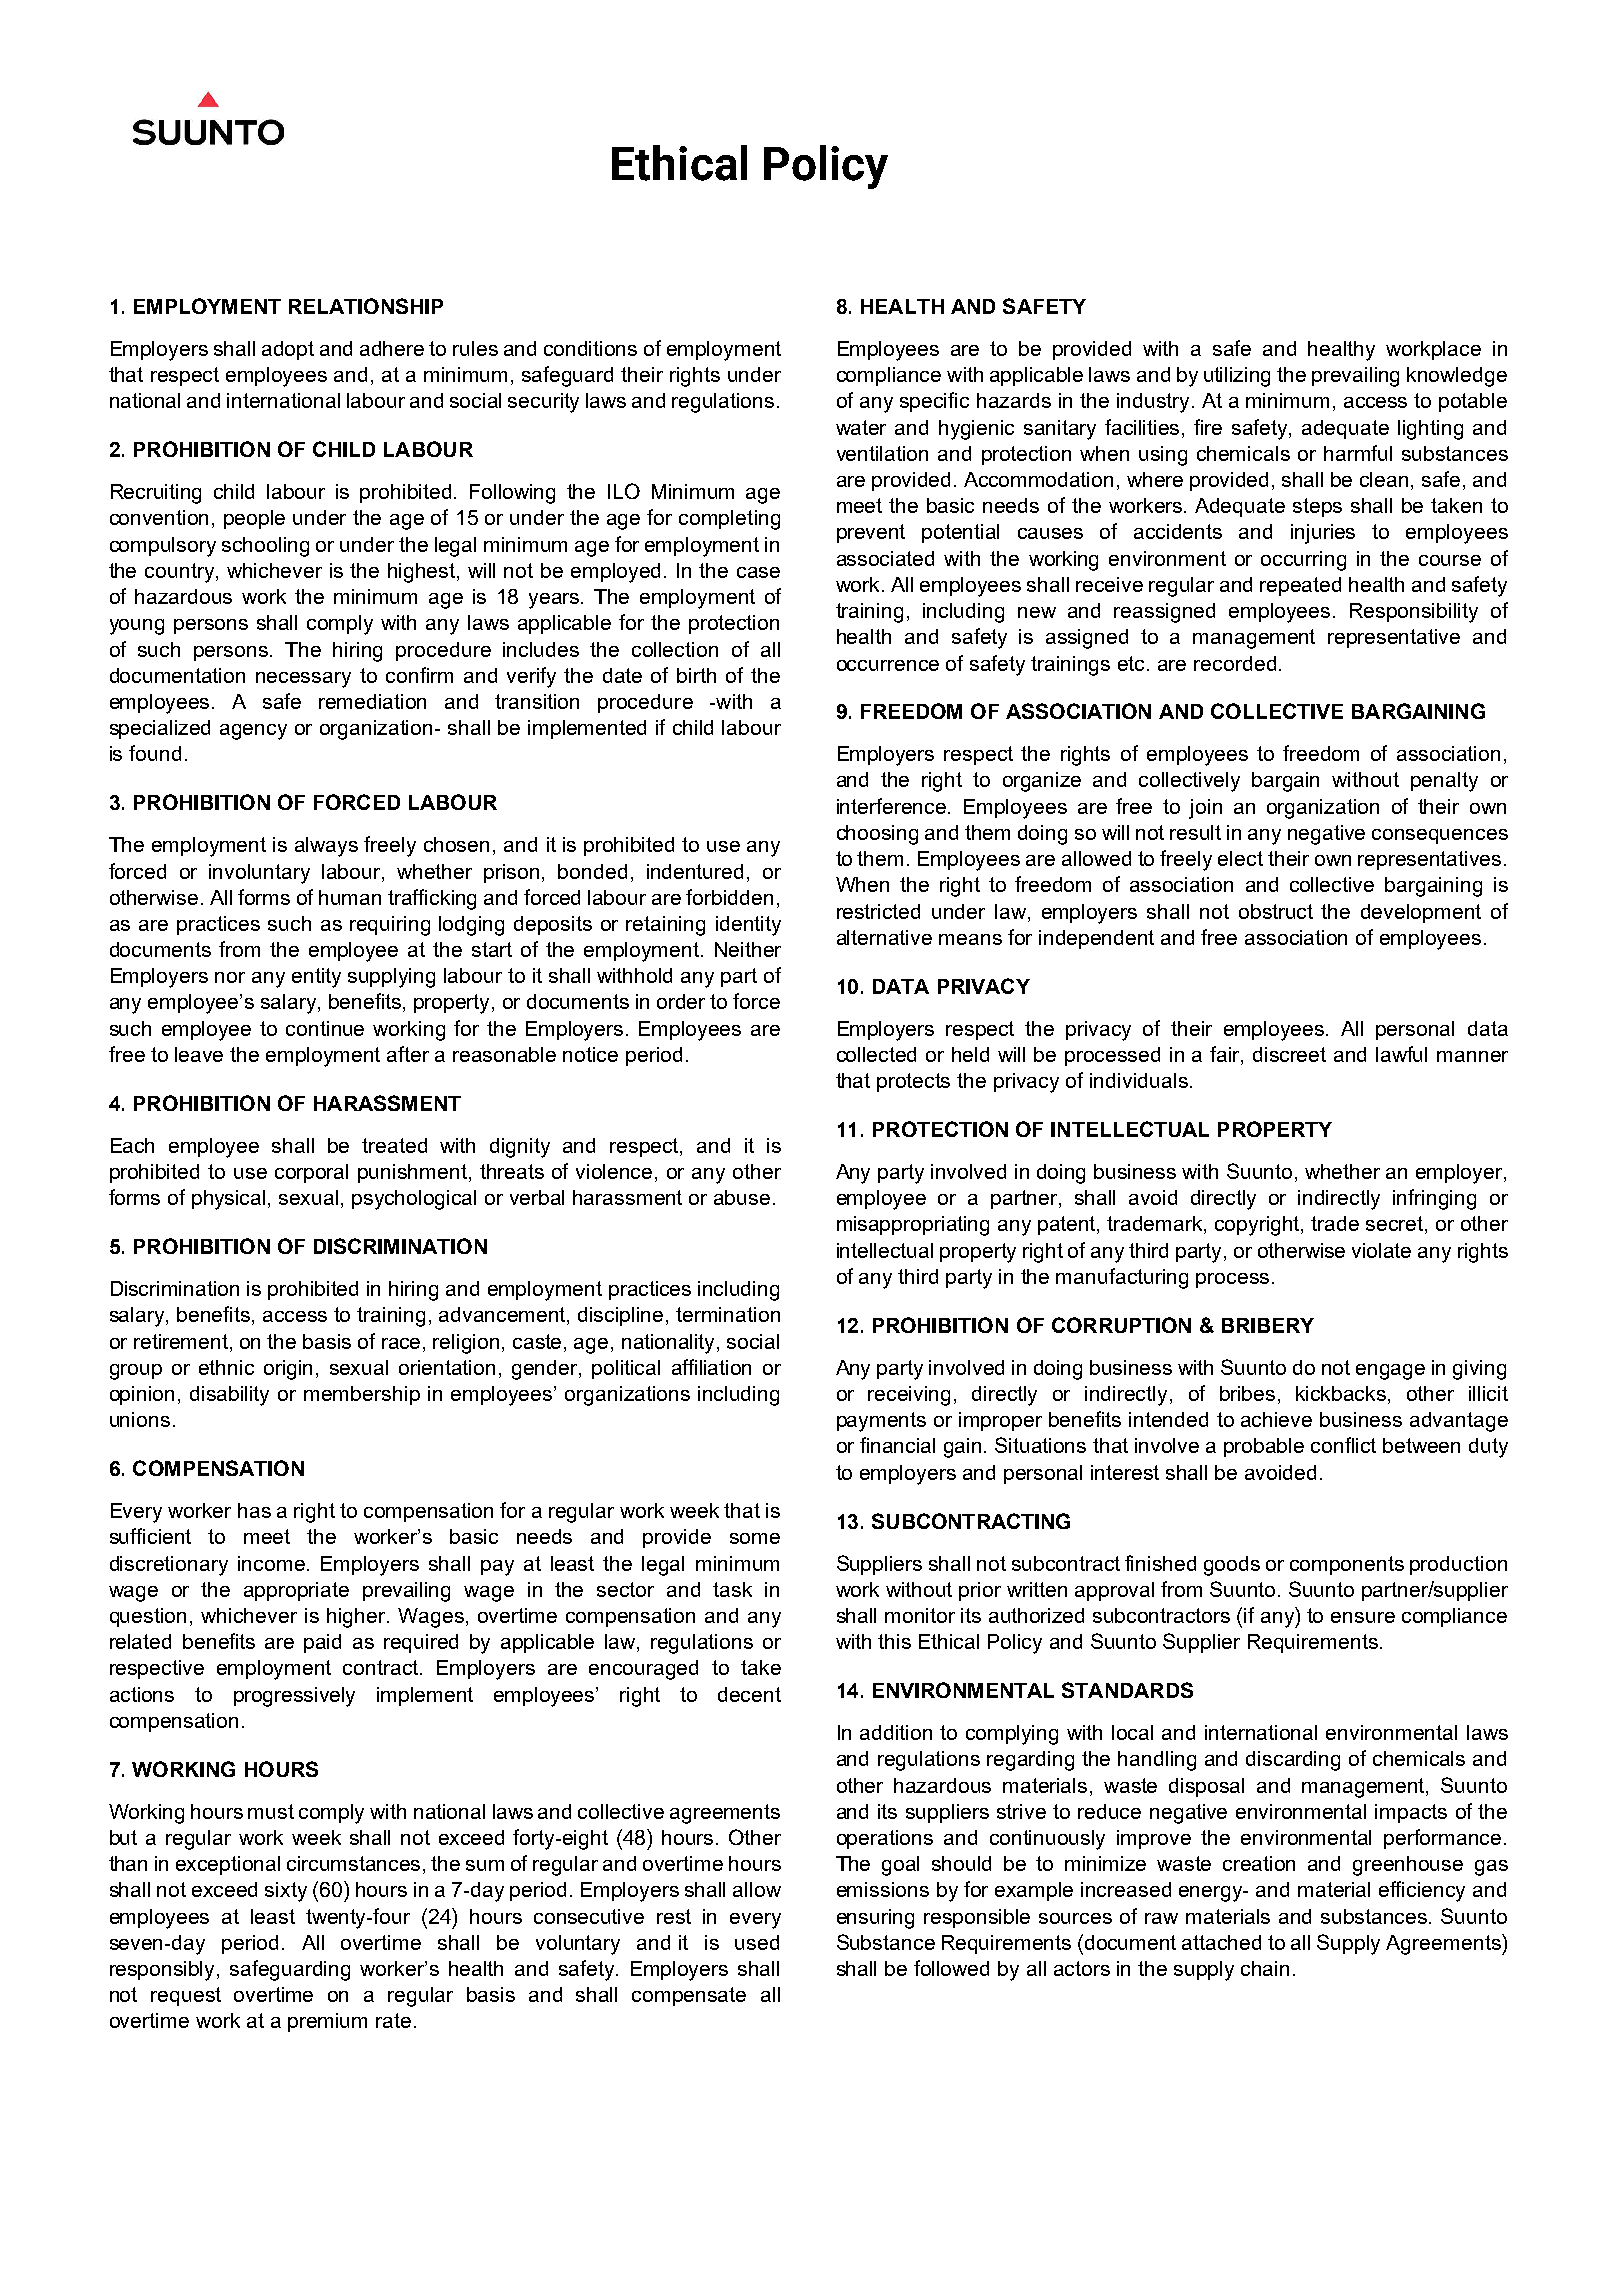 This screenshot has height=2287, width=1617. What do you see at coordinates (1237, 377) in the screenshot?
I see `utilizing` at bounding box center [1237, 377].
